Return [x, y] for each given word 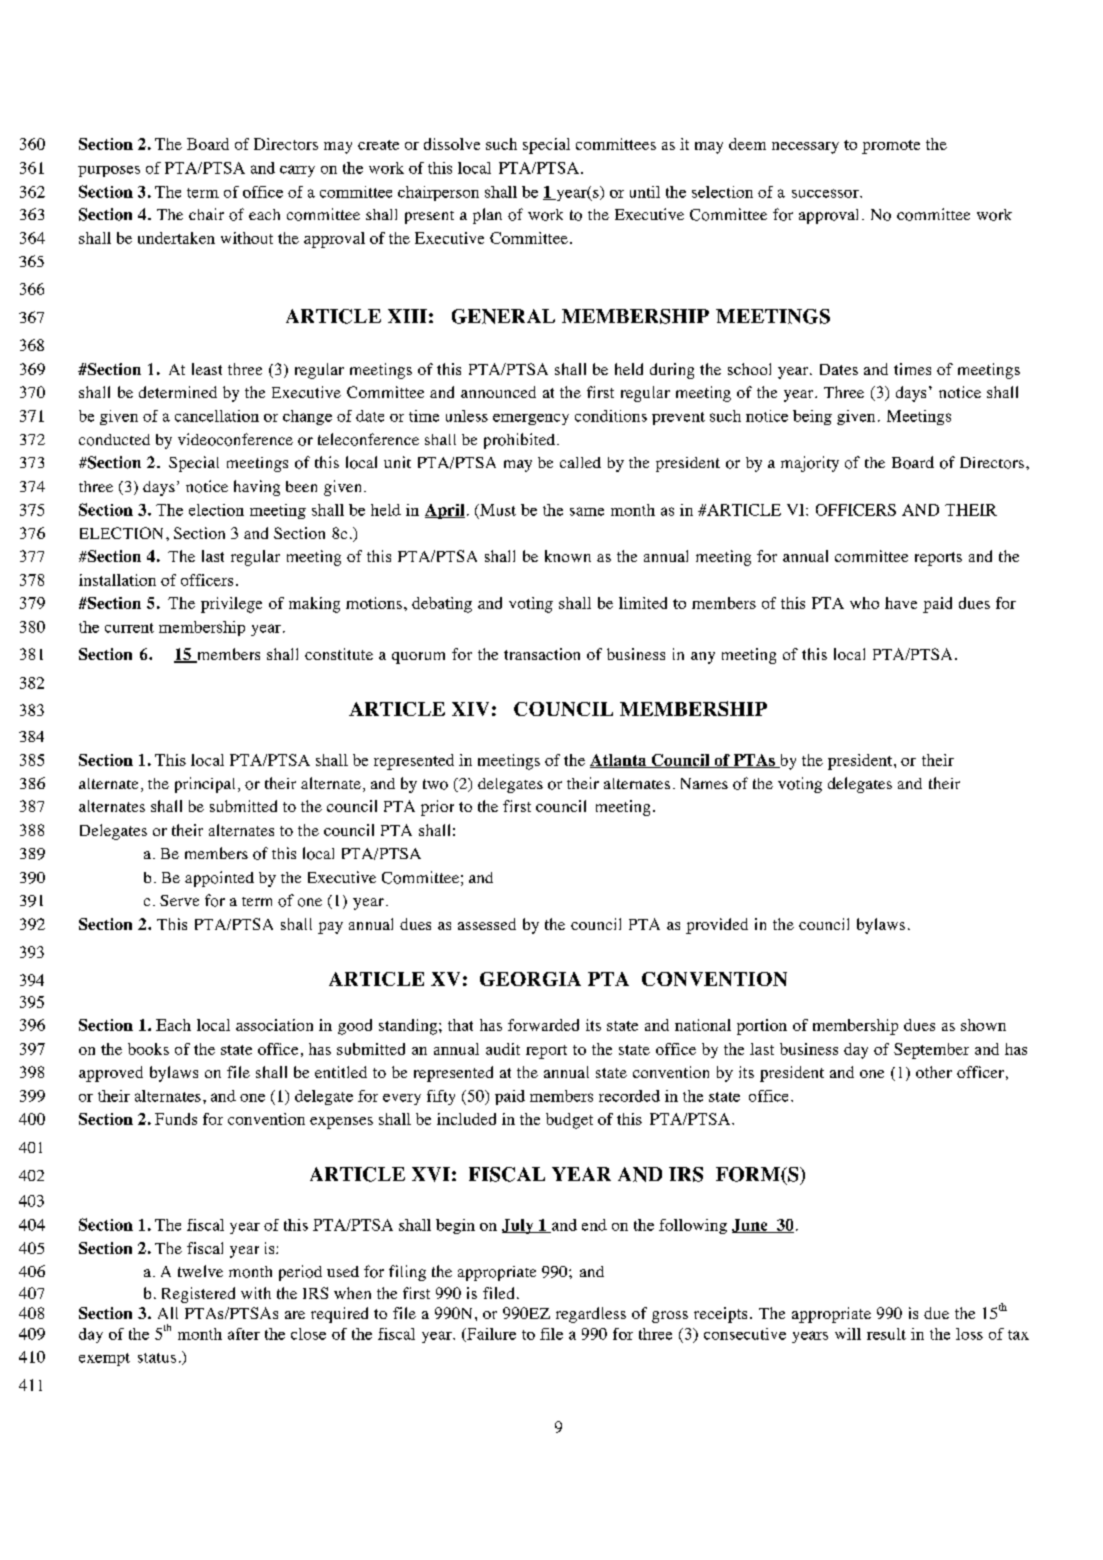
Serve [179, 900]
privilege [231, 605]
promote [891, 147]
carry [297, 171]
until [645, 192]
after [244, 1334]
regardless [591, 1315]
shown [983, 1025]
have [901, 603]
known [568, 556]
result [886, 1334]
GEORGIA [530, 979]
